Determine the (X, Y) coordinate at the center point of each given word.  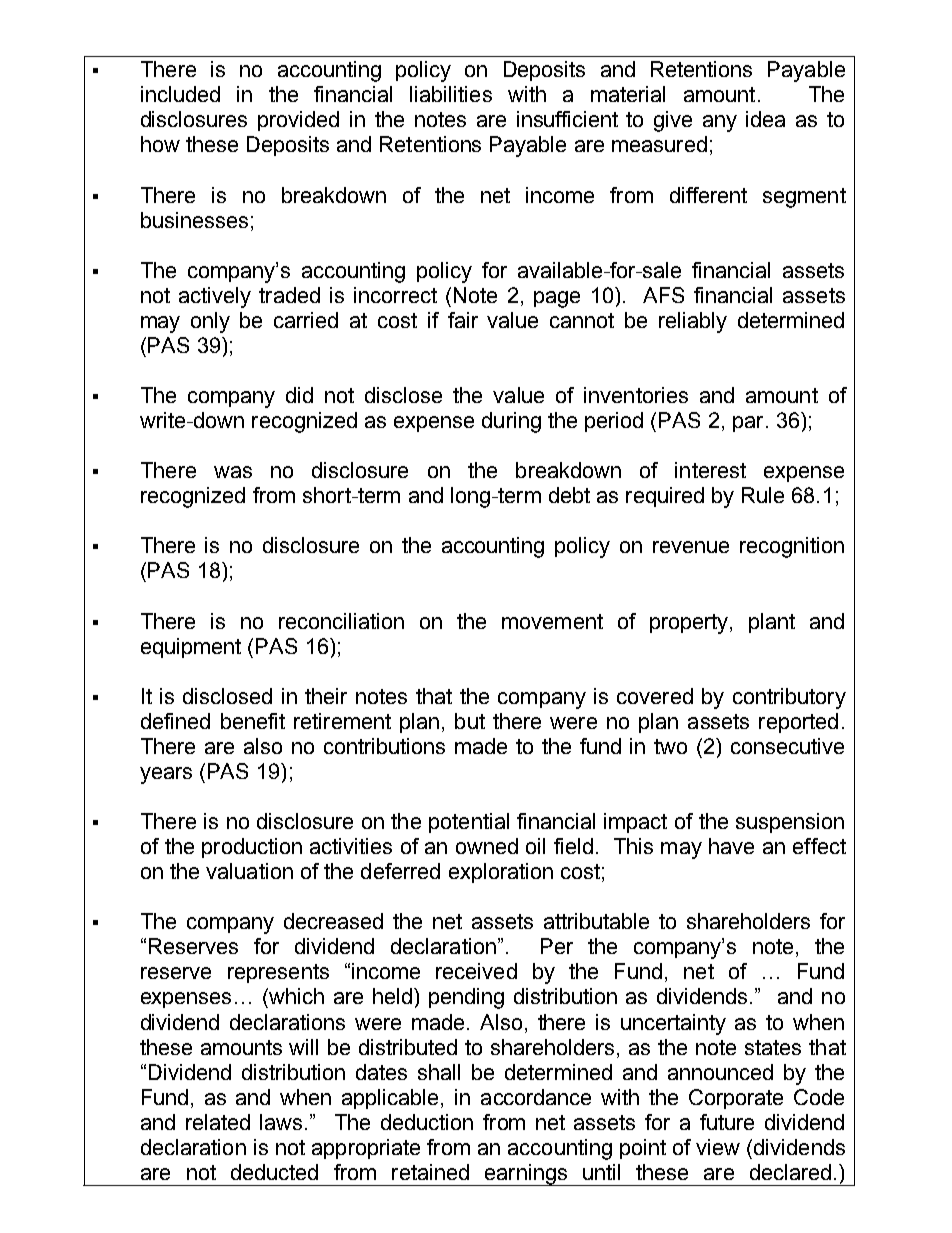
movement (552, 621)
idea (765, 119)
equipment (191, 648)
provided (298, 121)
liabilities (451, 94)
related (218, 1122)
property (690, 624)
